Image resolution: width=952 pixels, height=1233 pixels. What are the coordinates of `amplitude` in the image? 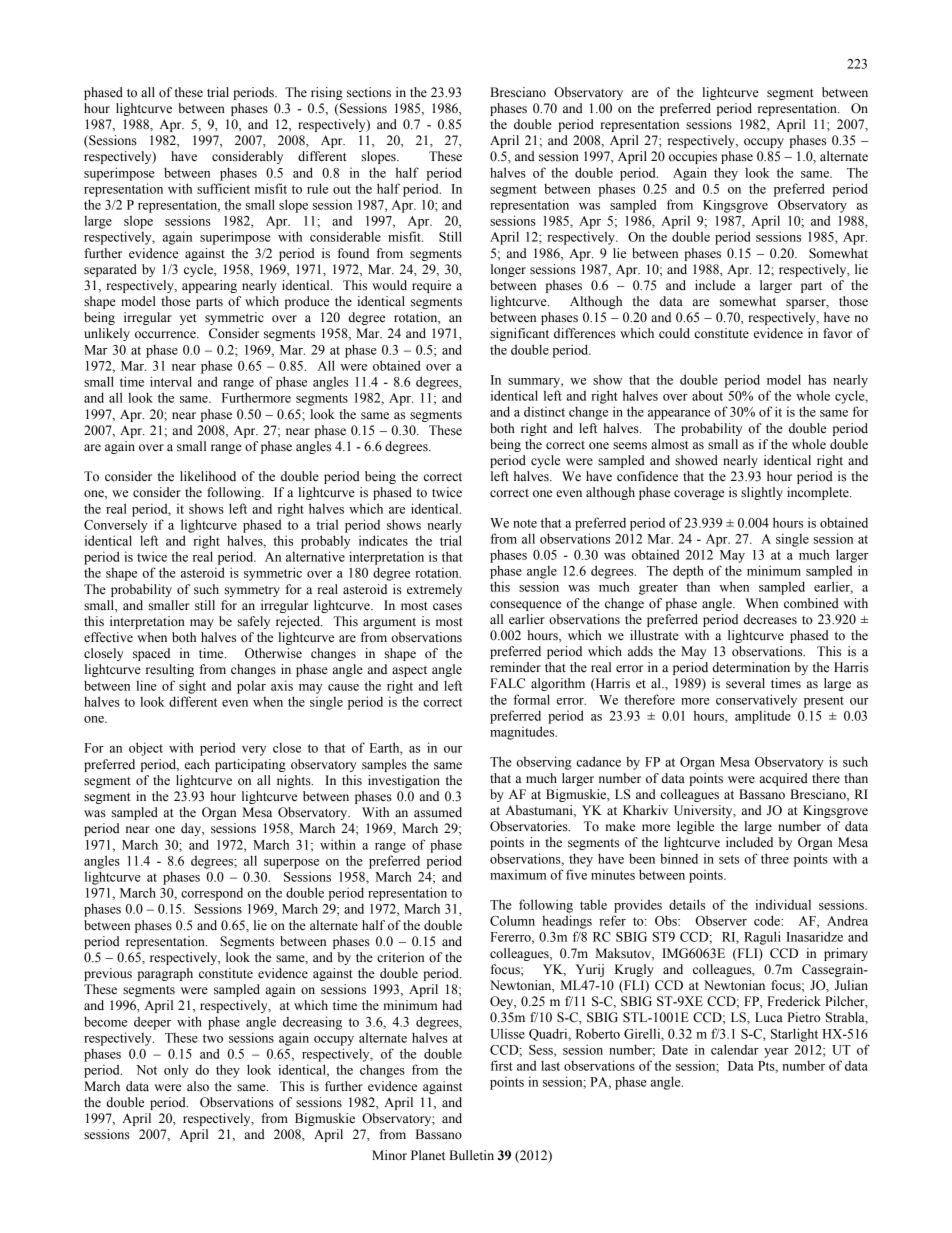 It's located at (763, 717).
